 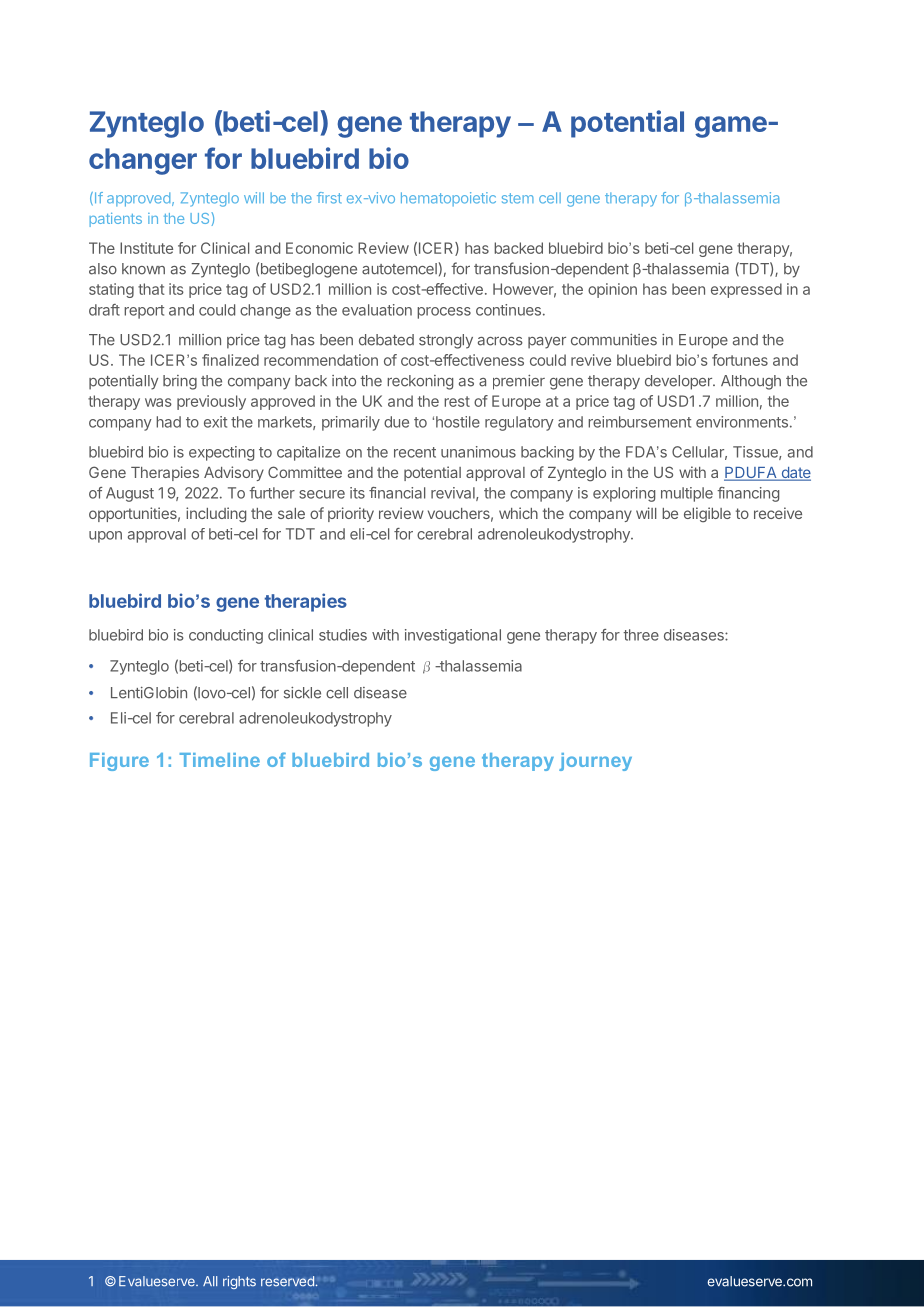 I want to click on rights, so click(x=239, y=1282).
